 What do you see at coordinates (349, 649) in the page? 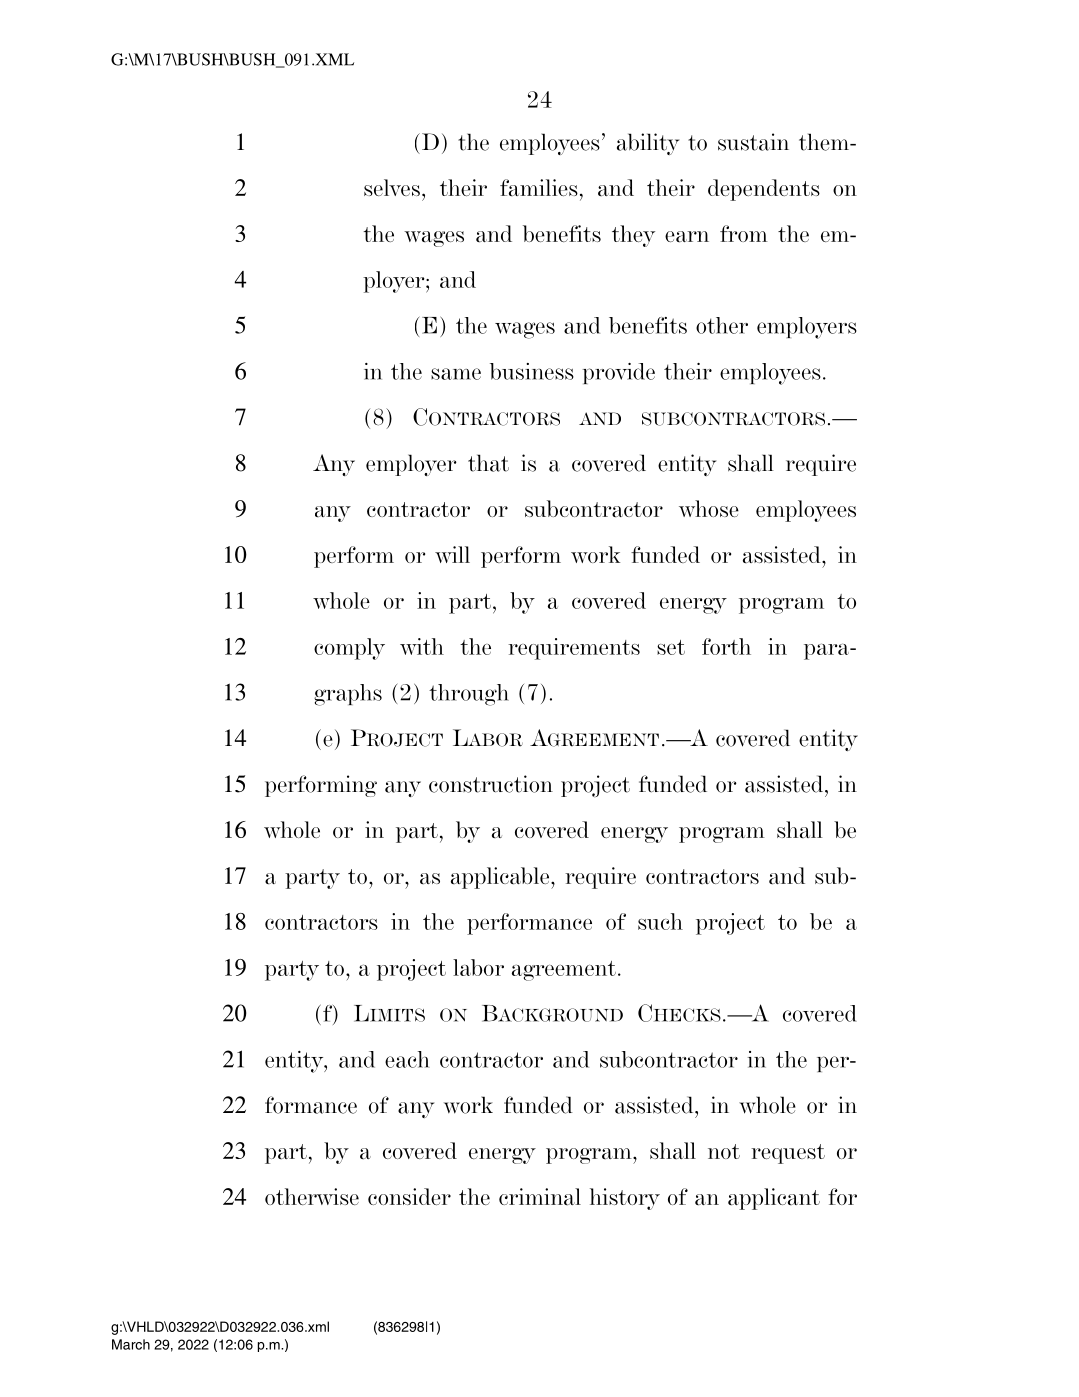
I see `comply` at bounding box center [349, 649].
